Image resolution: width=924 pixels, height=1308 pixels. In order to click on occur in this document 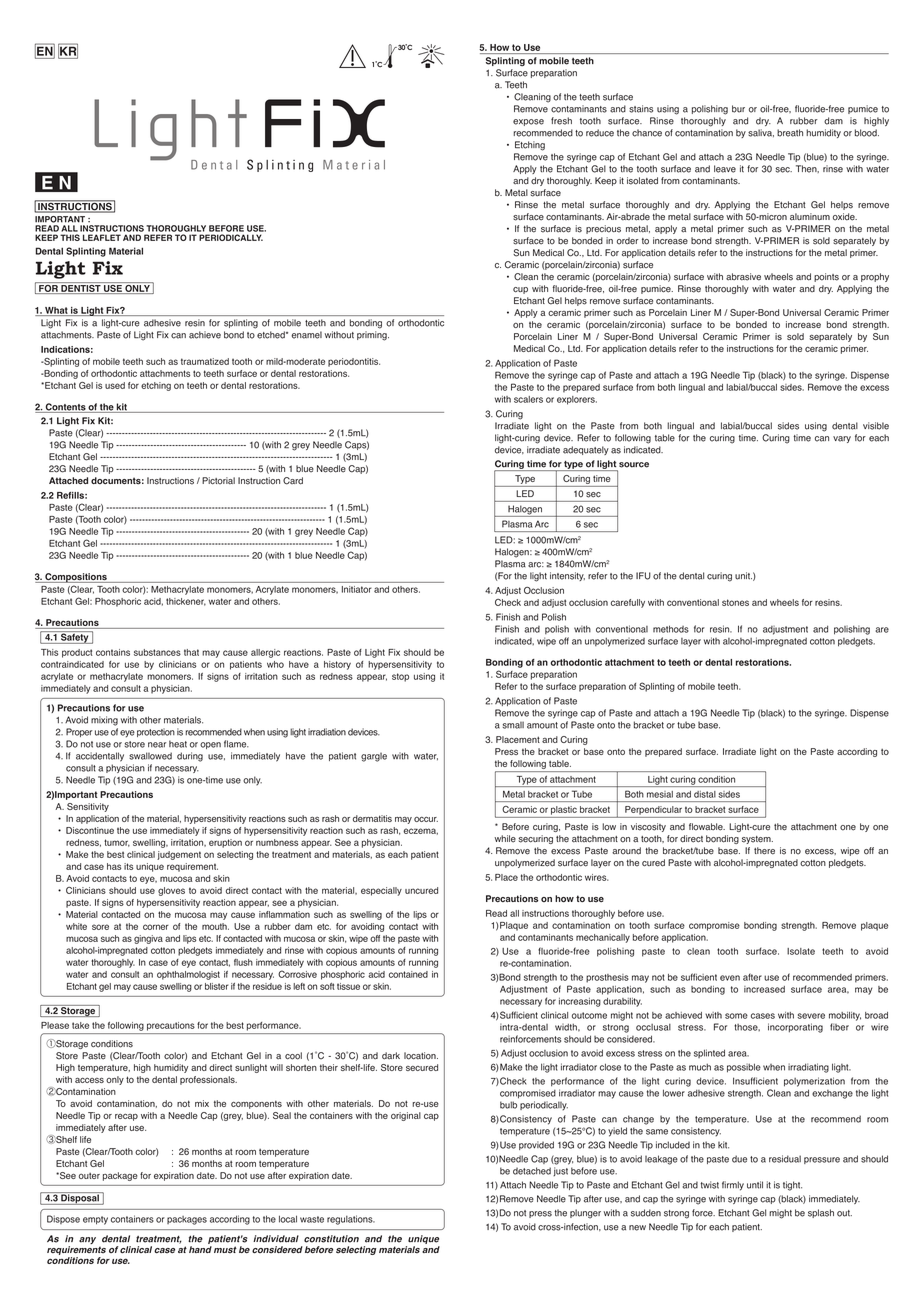, I will do `click(426, 819)`.
